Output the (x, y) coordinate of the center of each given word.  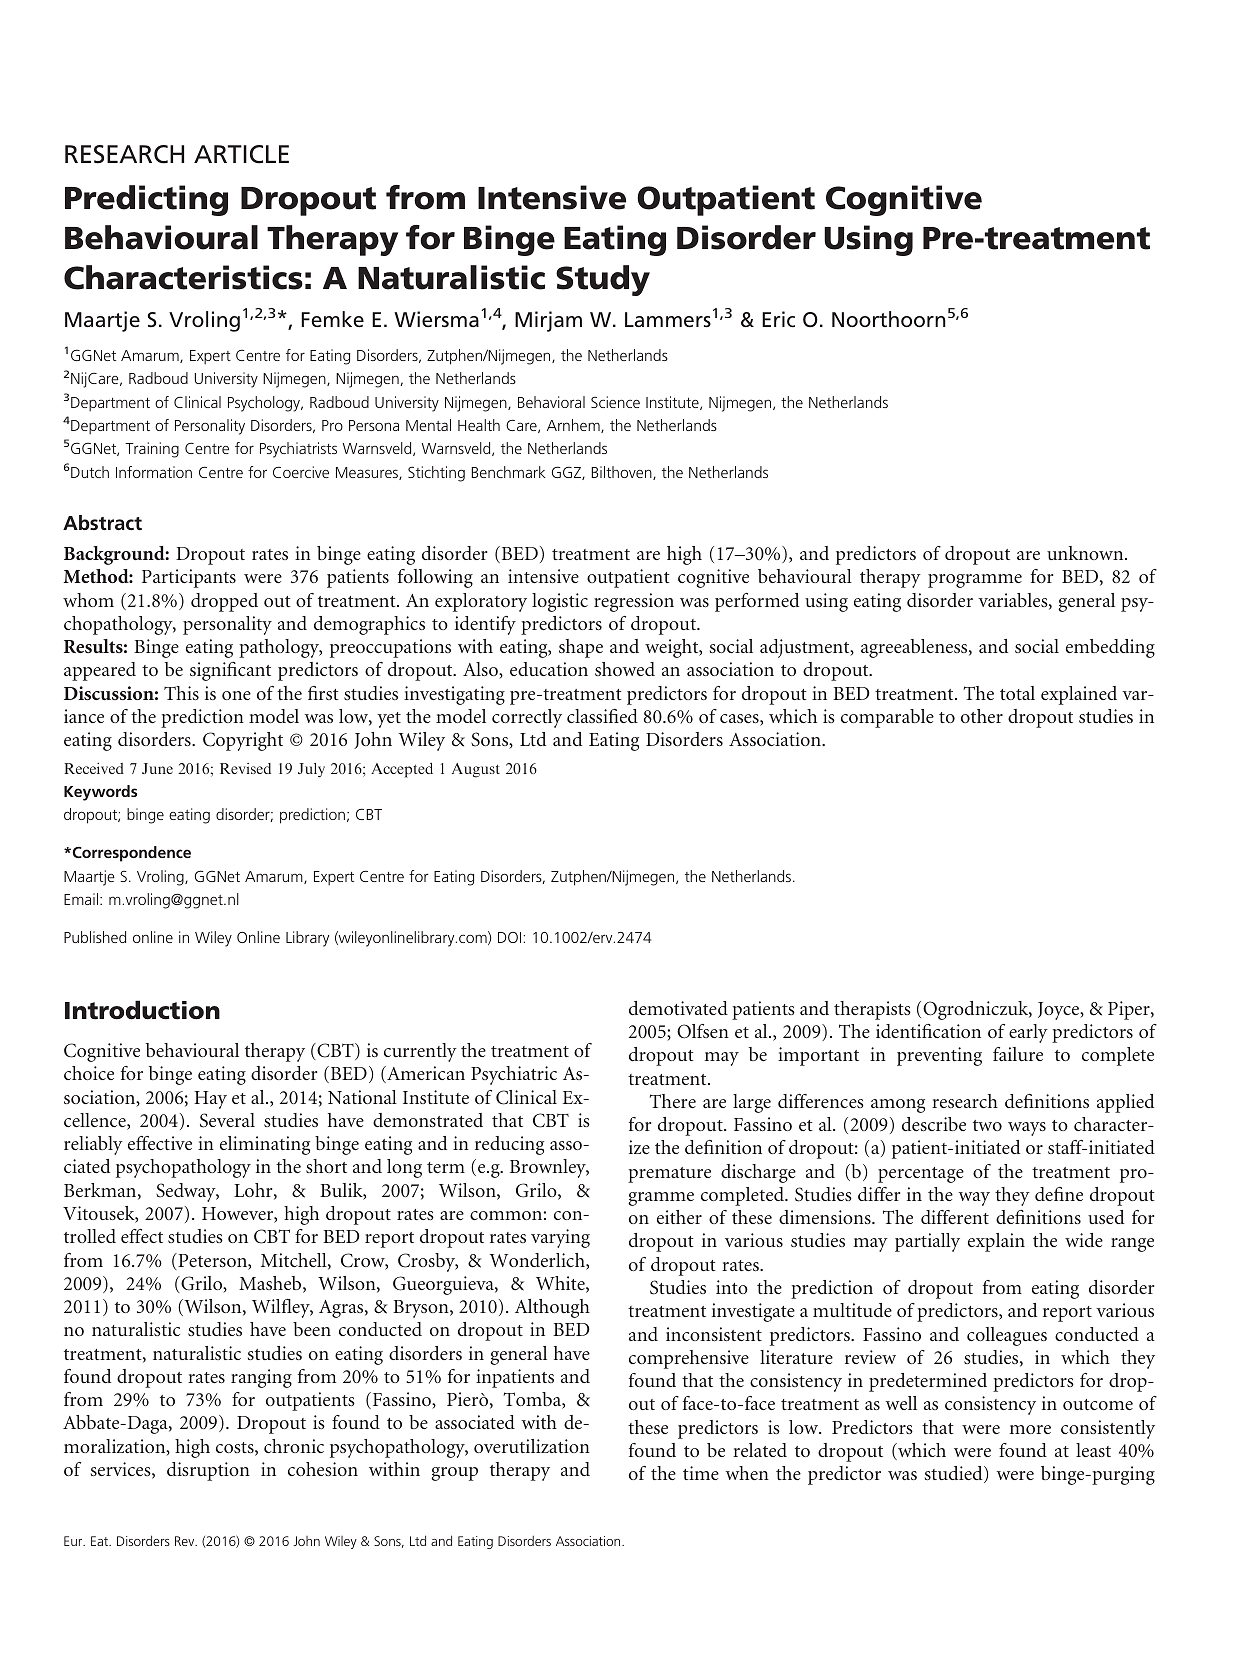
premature (669, 1175)
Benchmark (508, 472)
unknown (1086, 553)
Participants (189, 578)
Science (615, 402)
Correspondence (130, 854)
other (982, 716)
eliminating (265, 1145)
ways (1027, 1129)
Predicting (146, 200)
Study (603, 280)
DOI (509, 937)
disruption (208, 1471)
